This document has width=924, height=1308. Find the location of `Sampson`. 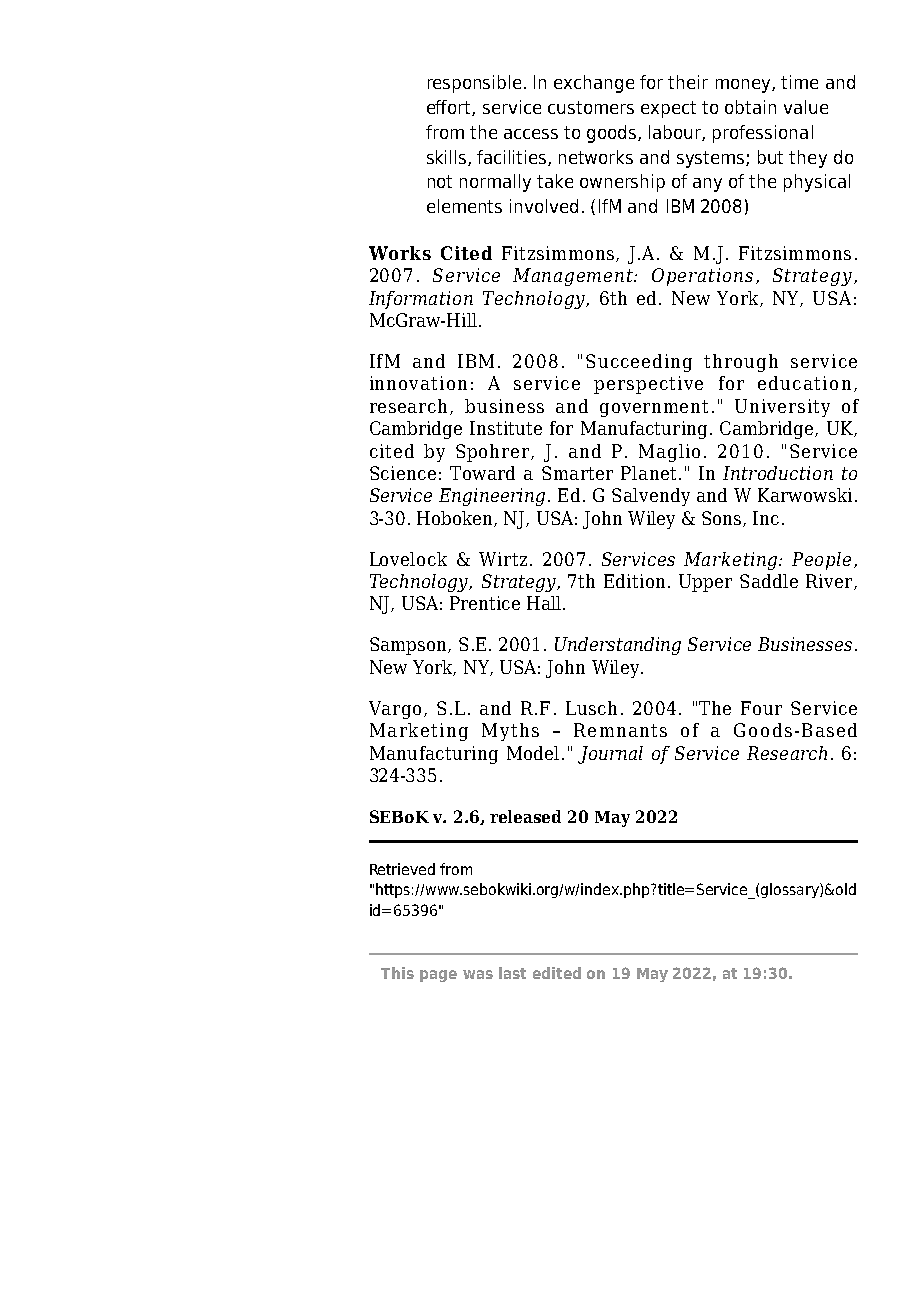

Sampson is located at coordinates (409, 646).
